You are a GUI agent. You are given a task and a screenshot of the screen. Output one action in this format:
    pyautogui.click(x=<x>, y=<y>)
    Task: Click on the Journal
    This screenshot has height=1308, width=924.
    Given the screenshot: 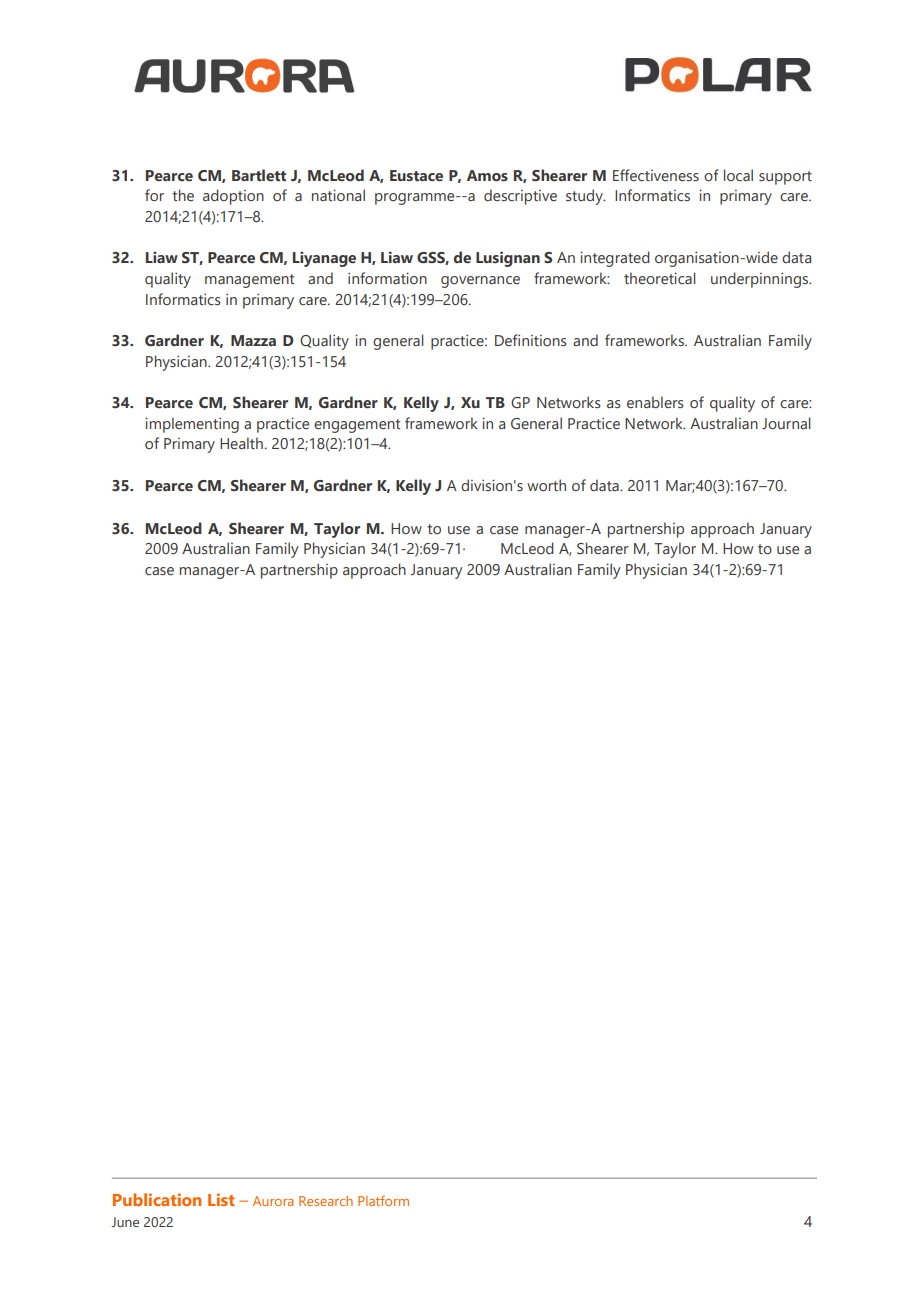 What is the action you would take?
    pyautogui.click(x=786, y=423)
